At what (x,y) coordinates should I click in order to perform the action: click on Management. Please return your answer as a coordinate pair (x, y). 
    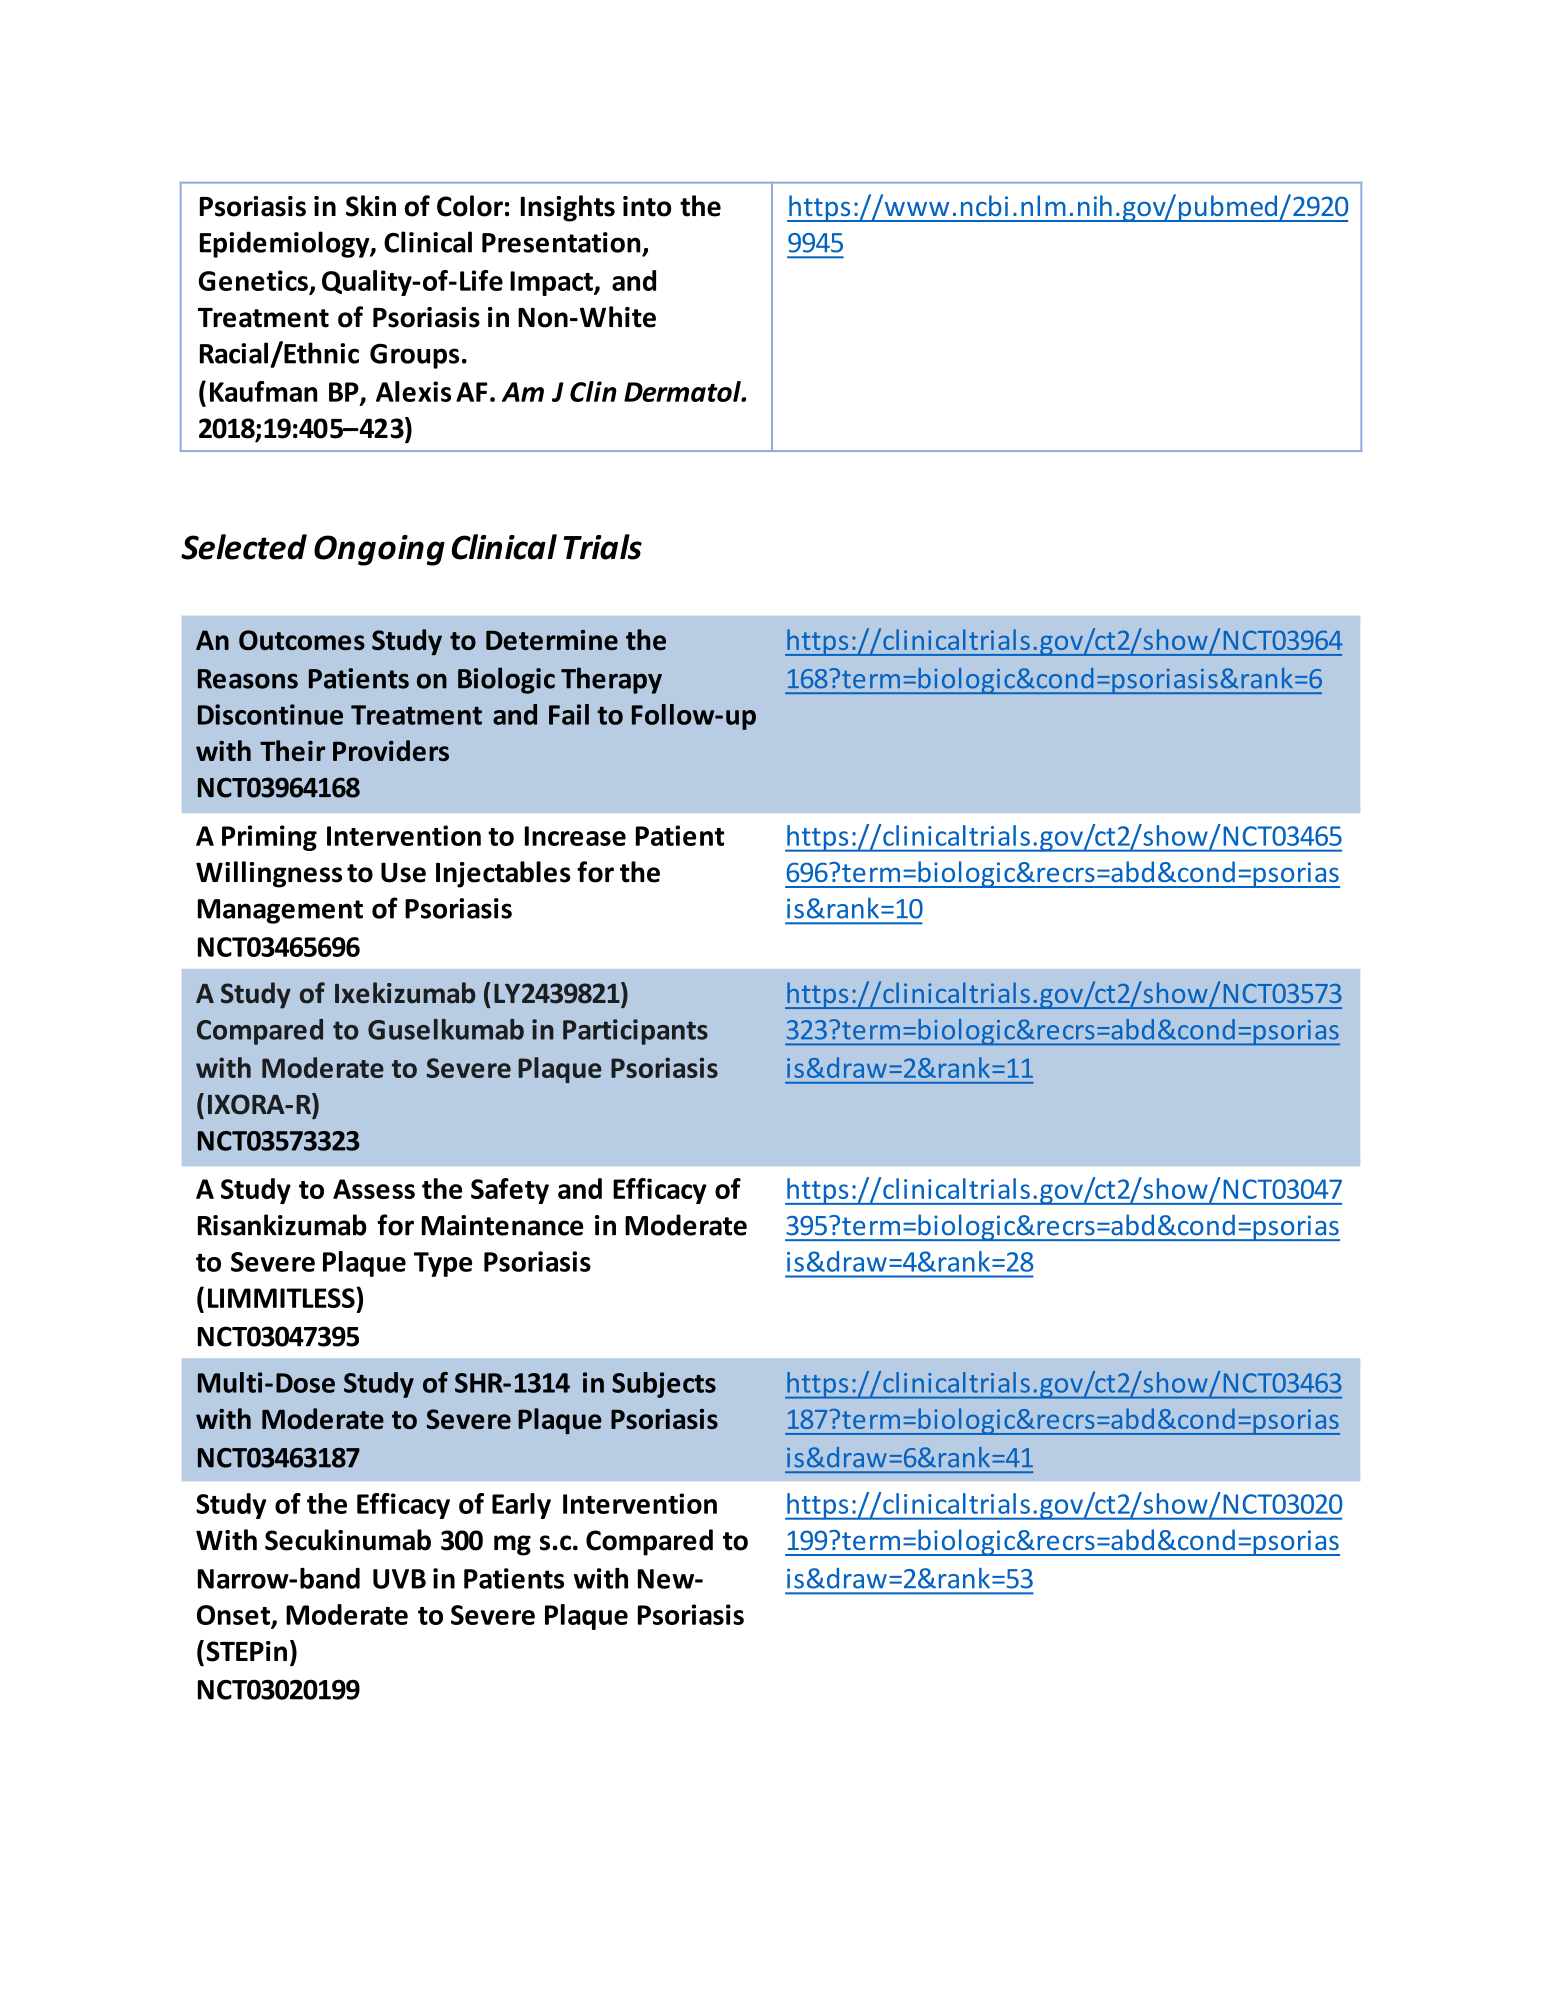
    Looking at the image, I should click on (280, 911).
